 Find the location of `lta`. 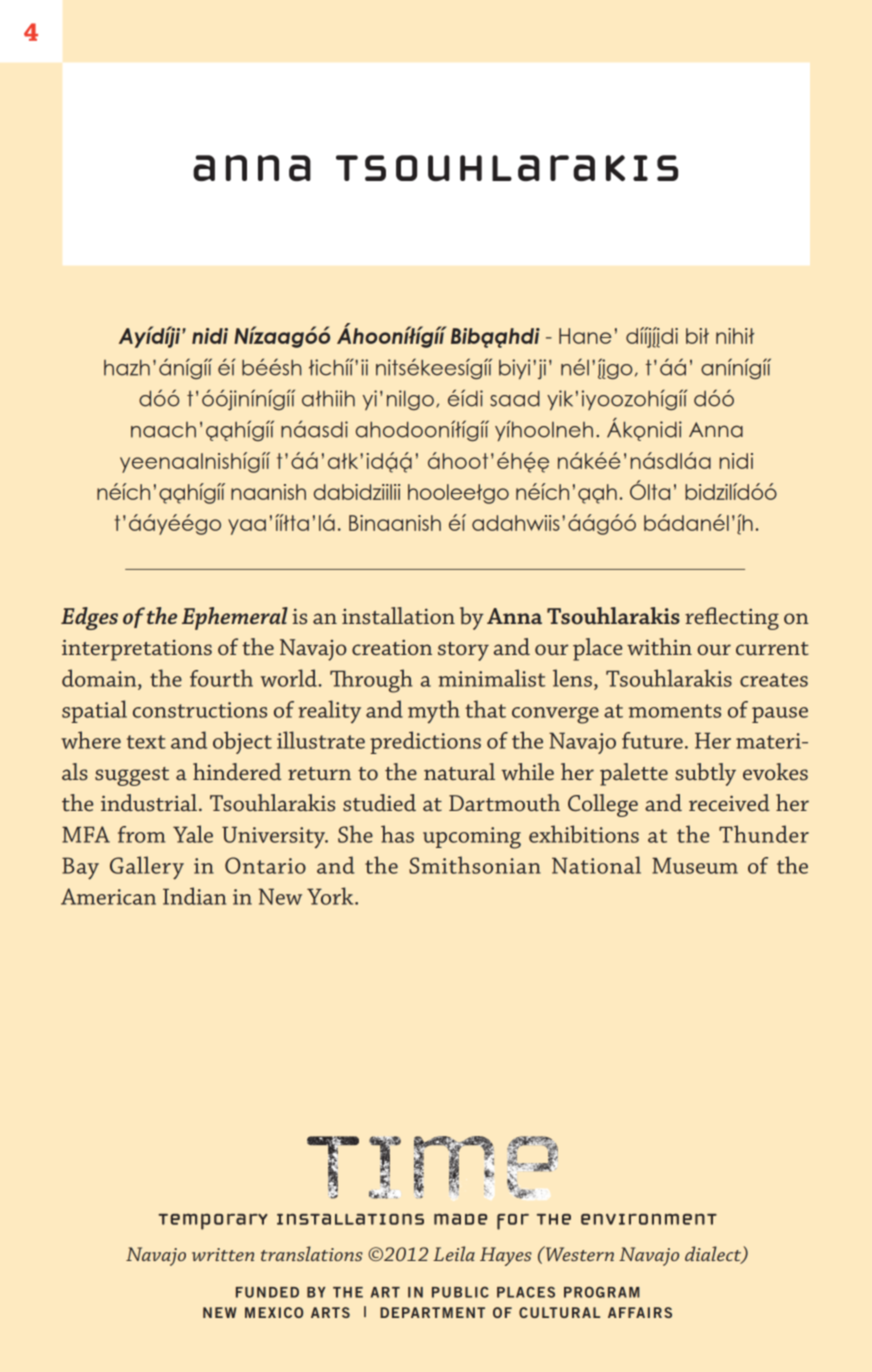

lta is located at coordinates (659, 492).
